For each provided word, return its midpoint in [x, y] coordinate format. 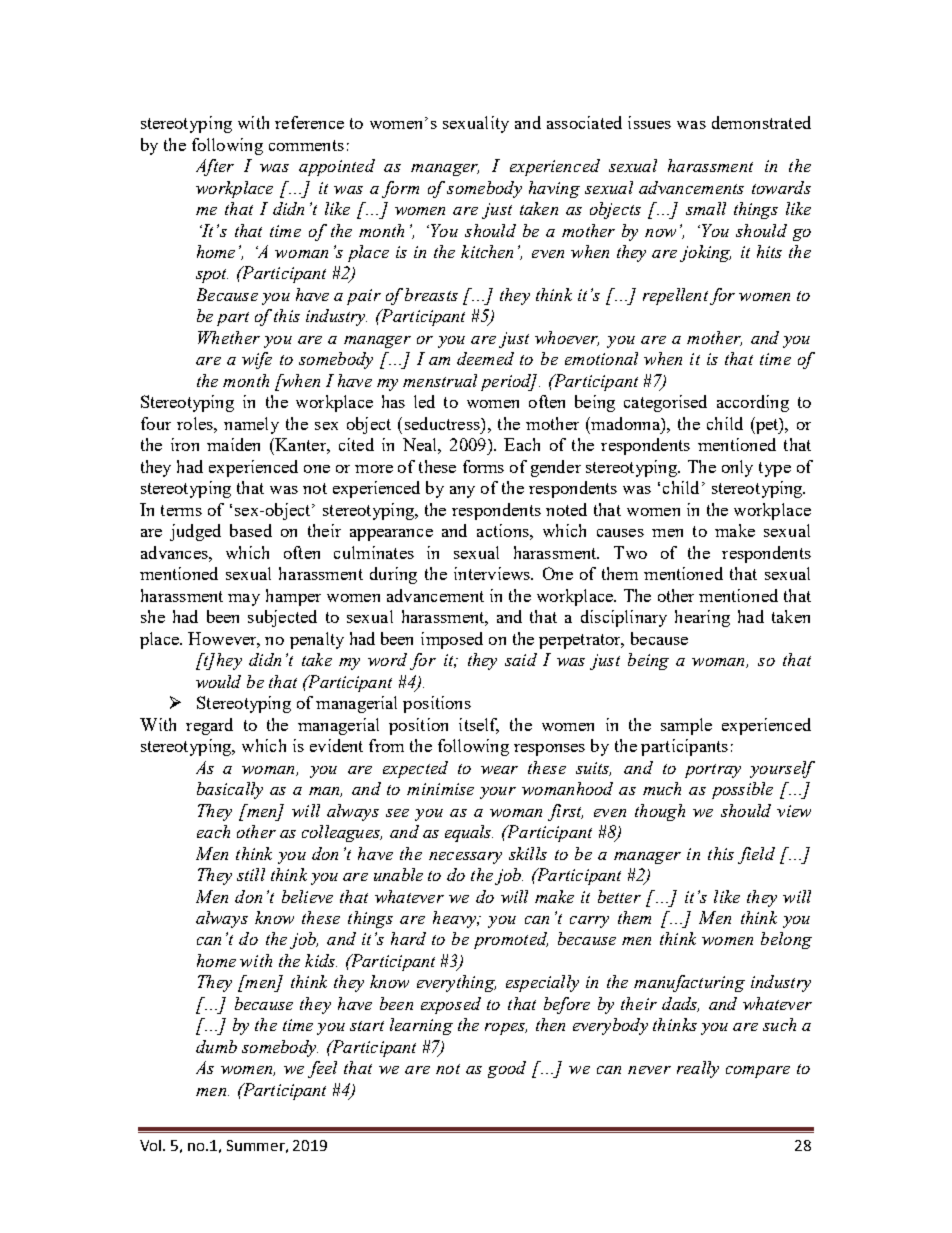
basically [230, 790]
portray [713, 771]
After [215, 167]
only [737, 468]
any [462, 492]
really [698, 1069]
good [507, 1069]
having [554, 189]
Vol [152, 1145]
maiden [233, 444]
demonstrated [761, 122]
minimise [440, 789]
